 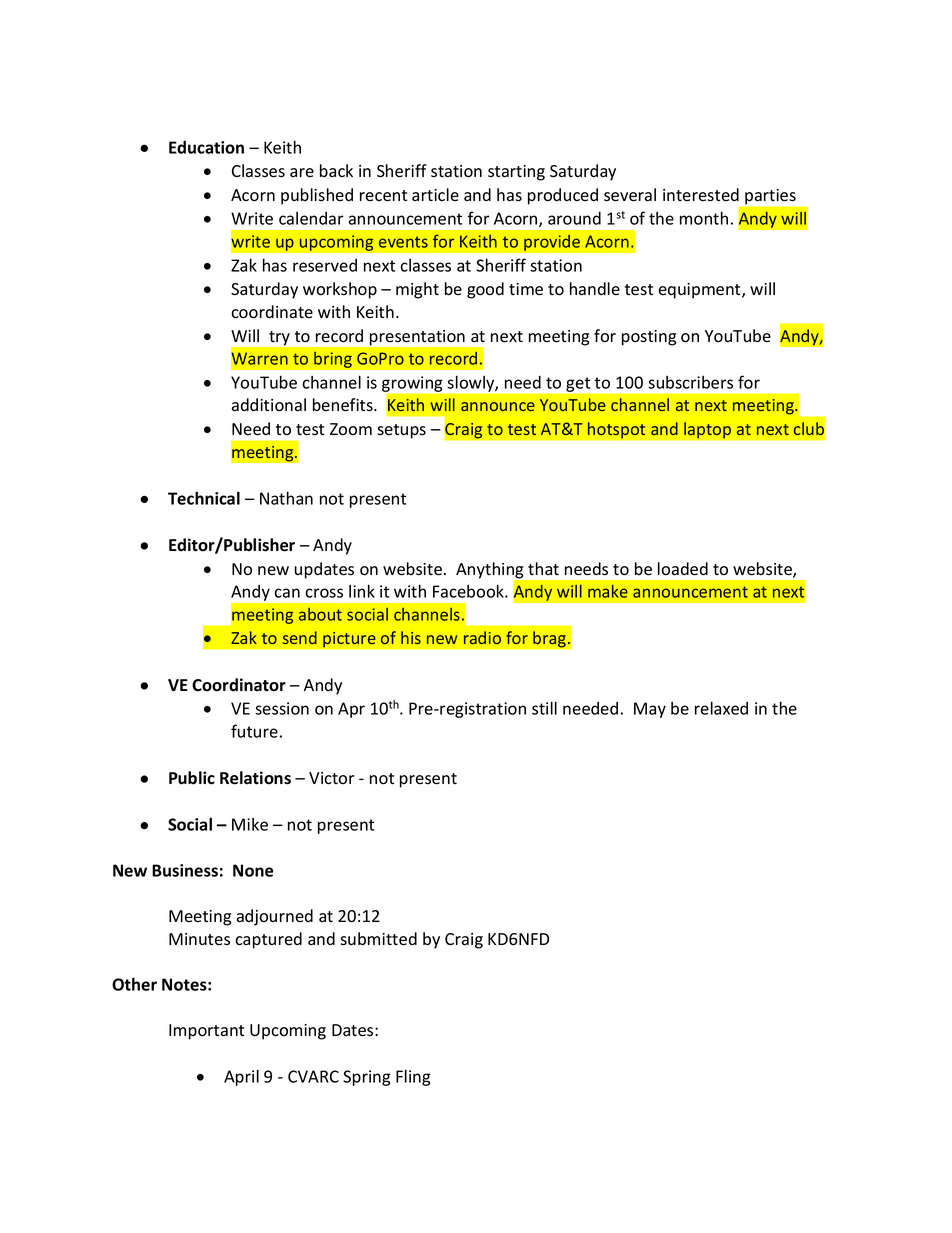 I want to click on loaded, so click(x=683, y=569).
